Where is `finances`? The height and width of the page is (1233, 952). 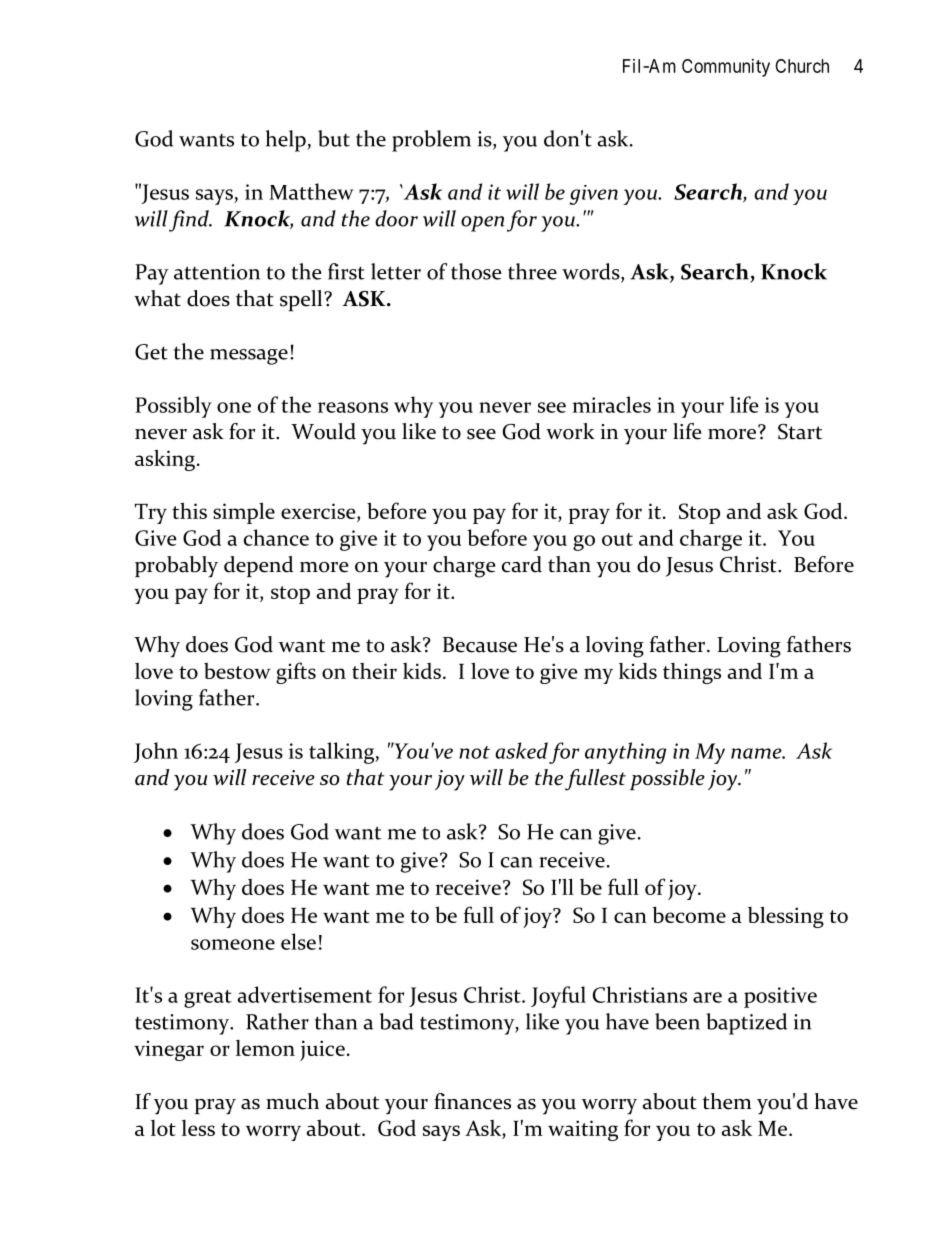 finances is located at coordinates (472, 1101).
